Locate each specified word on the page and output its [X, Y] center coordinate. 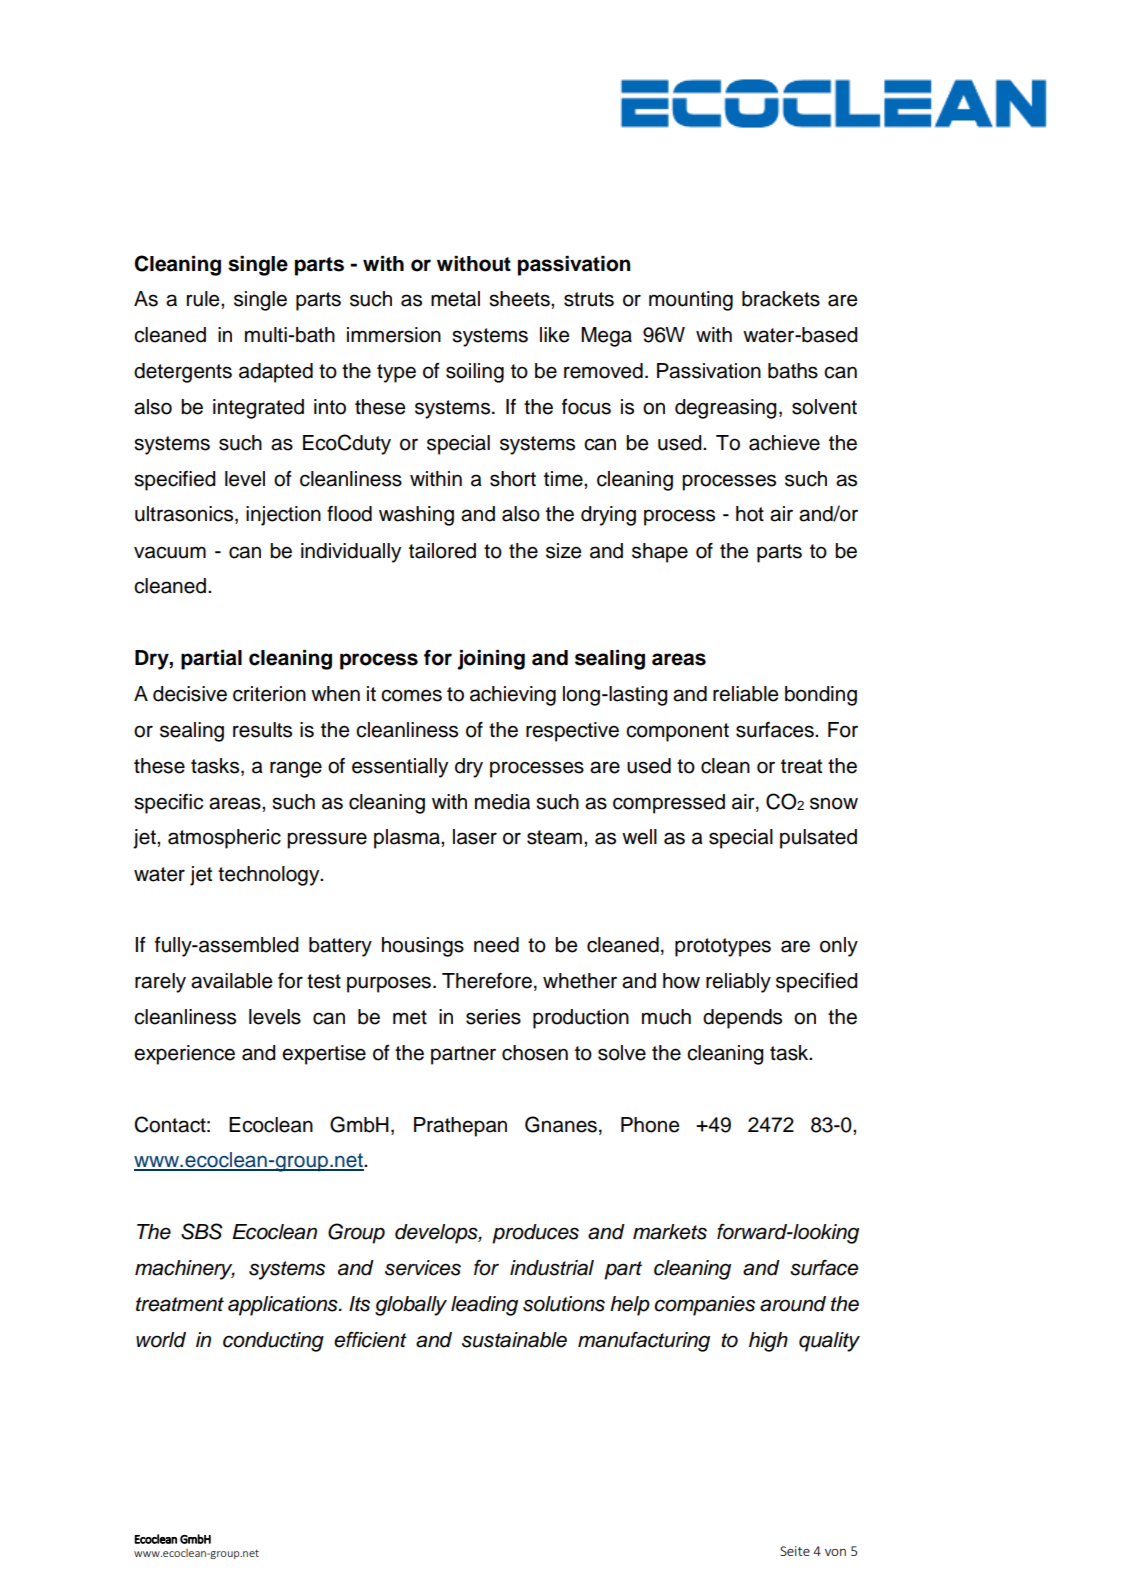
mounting [691, 301]
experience [184, 1055]
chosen [535, 1053]
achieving [513, 696]
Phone [650, 1125]
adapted [276, 373]
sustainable [514, 1340]
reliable [745, 694]
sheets [520, 299]
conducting [273, 1342]
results [262, 730]
